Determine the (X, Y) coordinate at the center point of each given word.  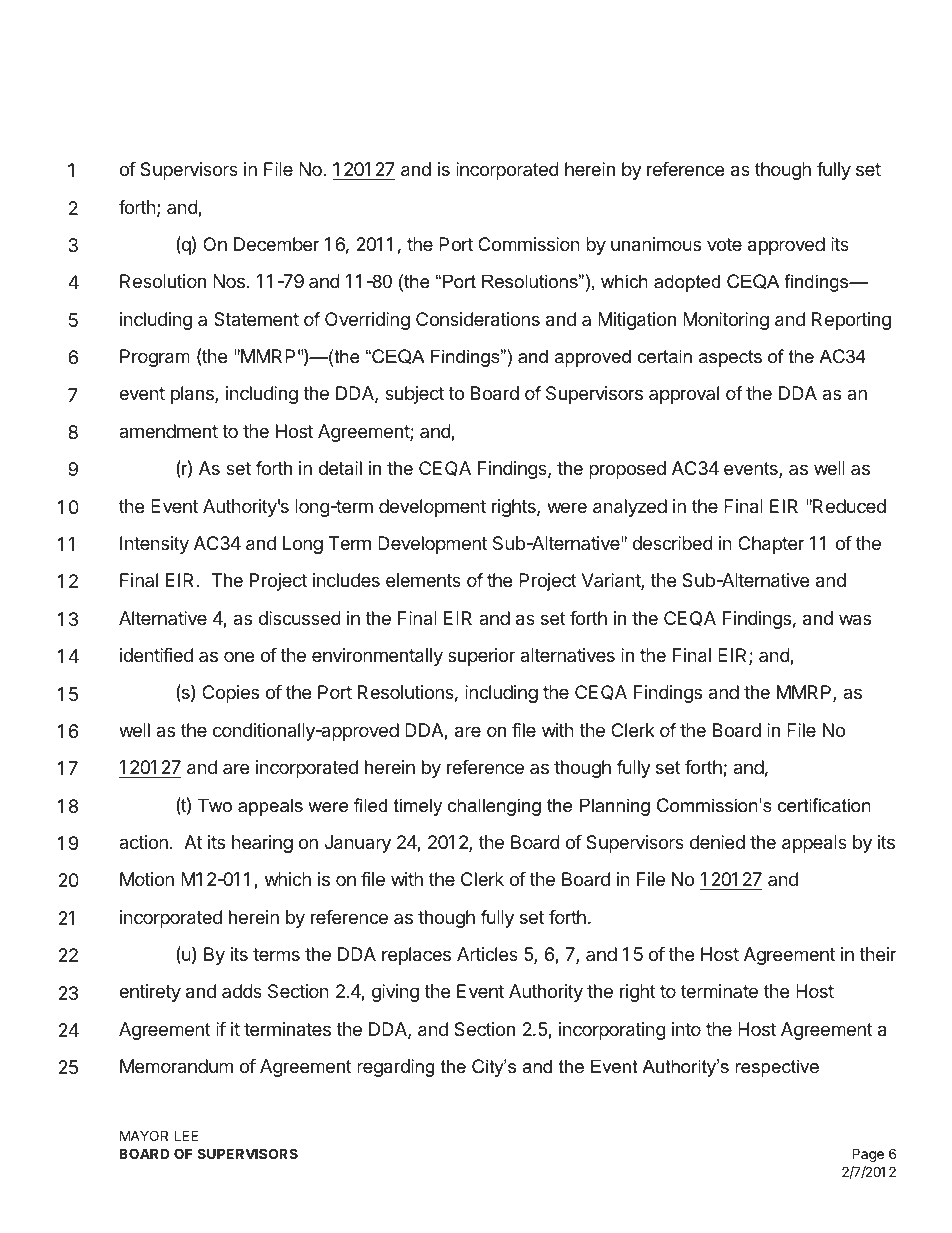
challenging (494, 807)
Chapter (771, 545)
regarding (395, 1068)
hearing (262, 844)
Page (868, 1155)
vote (724, 244)
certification (824, 805)
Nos (229, 281)
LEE (187, 1135)
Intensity (154, 545)
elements (423, 580)
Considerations (478, 319)
